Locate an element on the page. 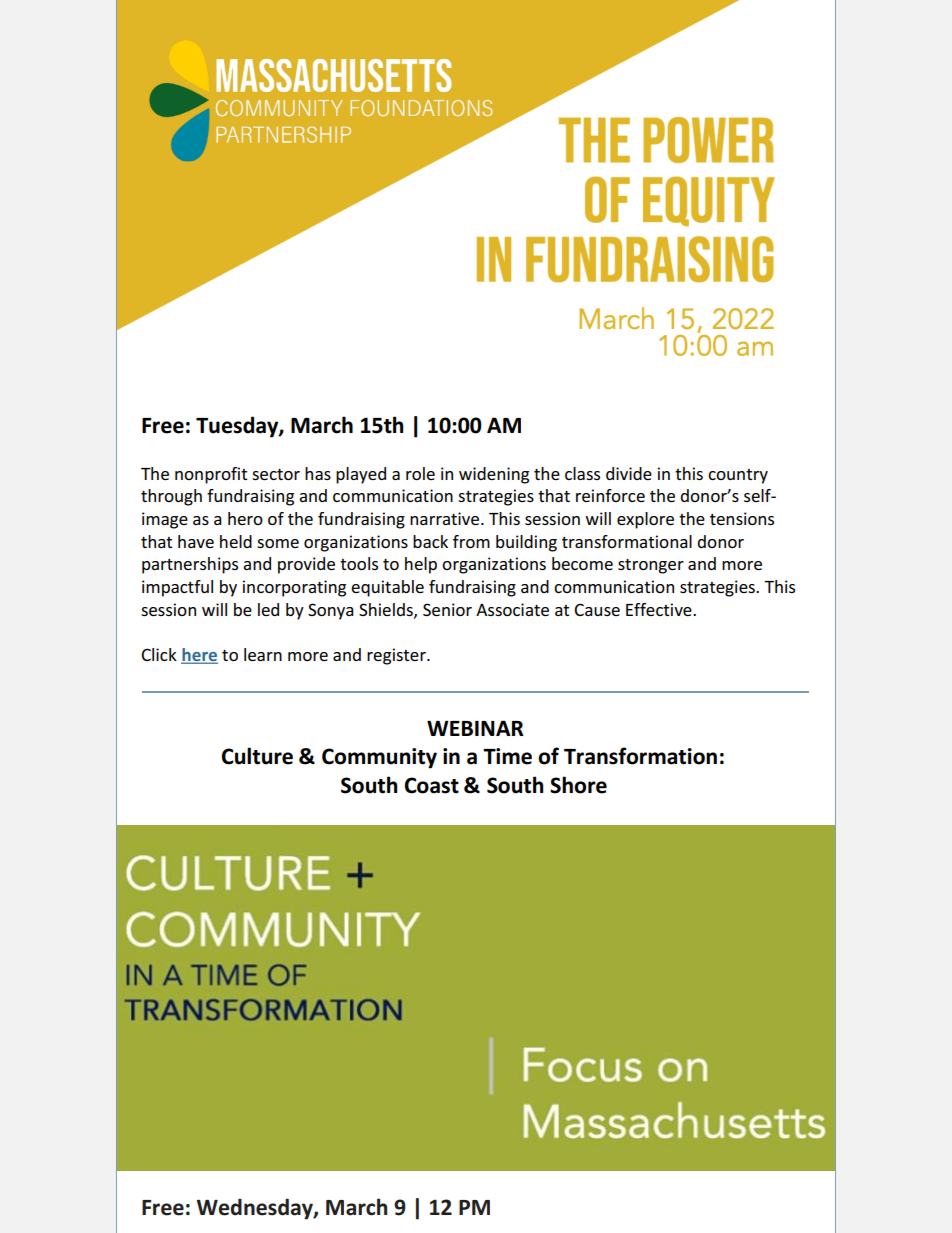  Coast is located at coordinates (432, 785).
